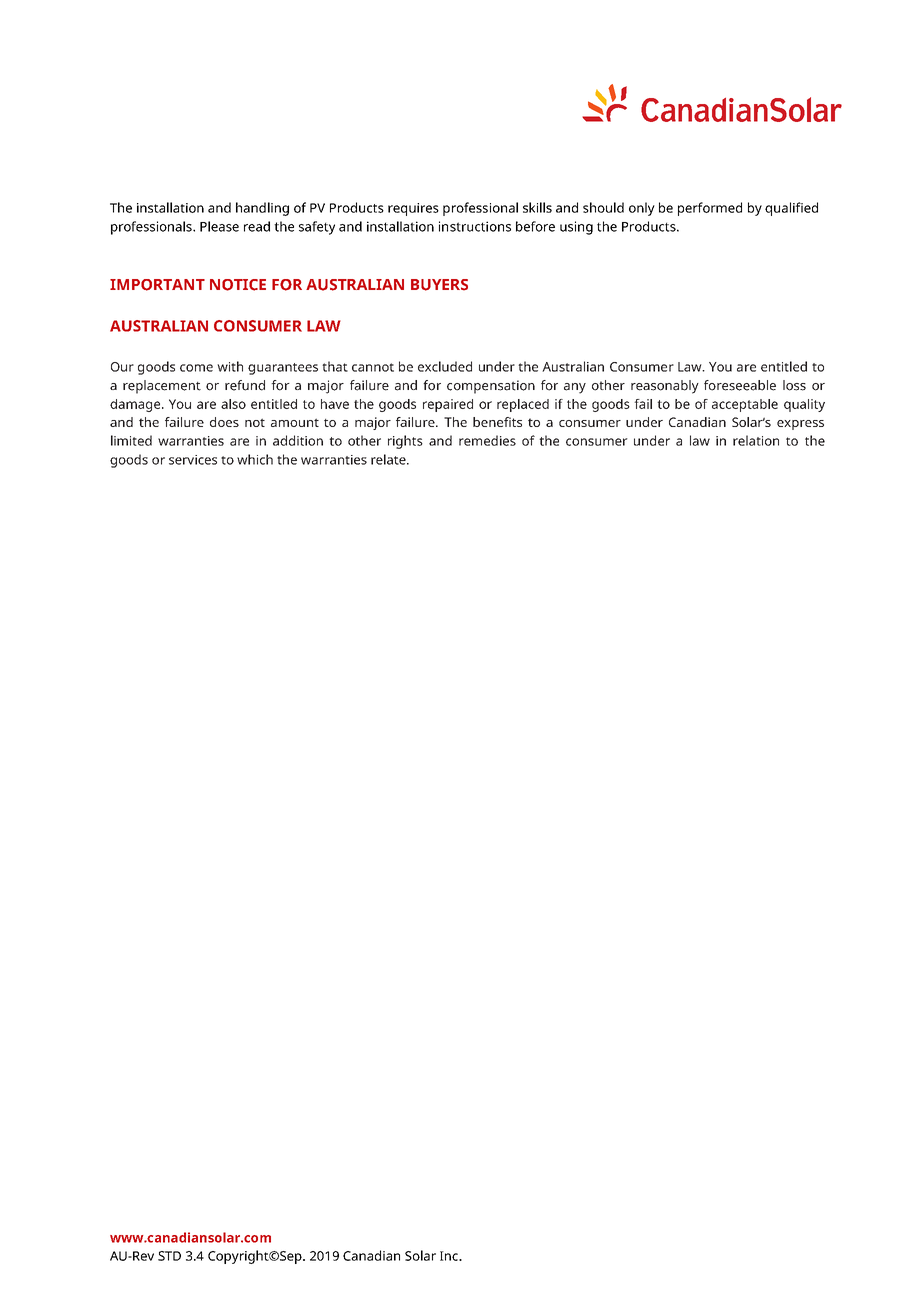 This page has width=924, height=1308. Describe the element at coordinates (475, 226) in the page. I see `instructions` at that location.
